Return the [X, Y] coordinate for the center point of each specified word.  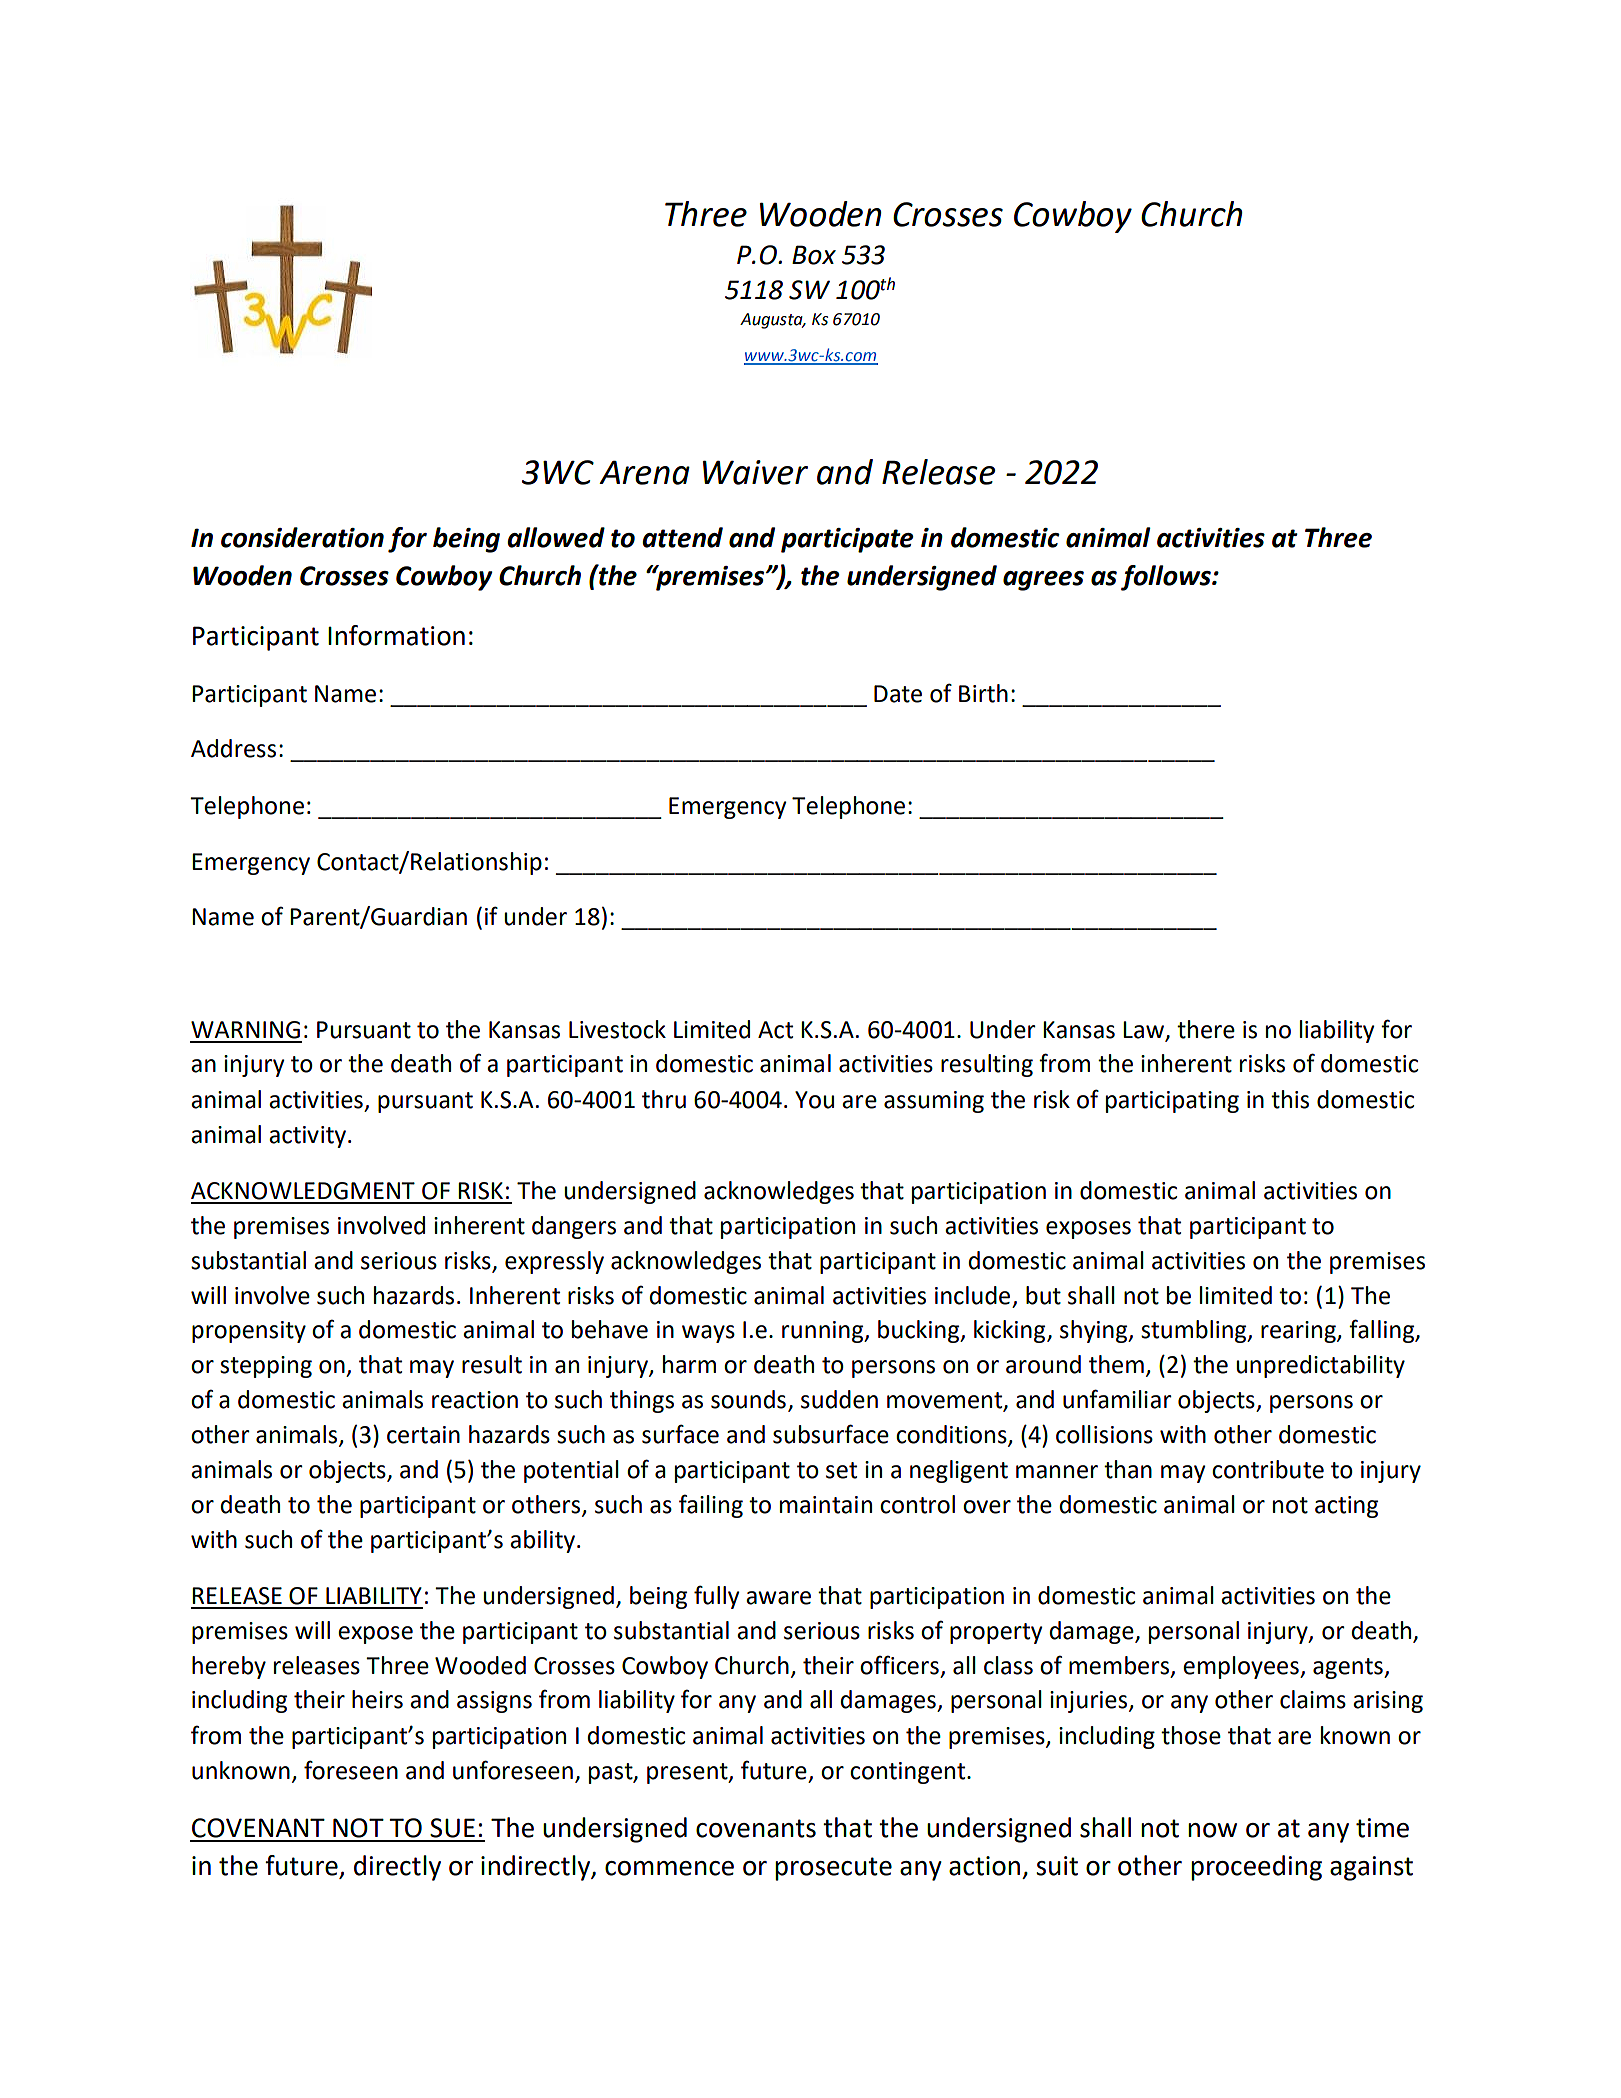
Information [396, 635]
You [814, 1100]
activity [307, 1137]
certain [423, 1435]
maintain [826, 1505]
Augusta [772, 321]
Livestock [617, 1029]
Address [233, 748]
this [1290, 1099]
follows [1167, 578]
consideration [302, 537]
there [1206, 1029]
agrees [1043, 581]
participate [847, 540]
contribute [1268, 1469]
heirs [377, 1699]
